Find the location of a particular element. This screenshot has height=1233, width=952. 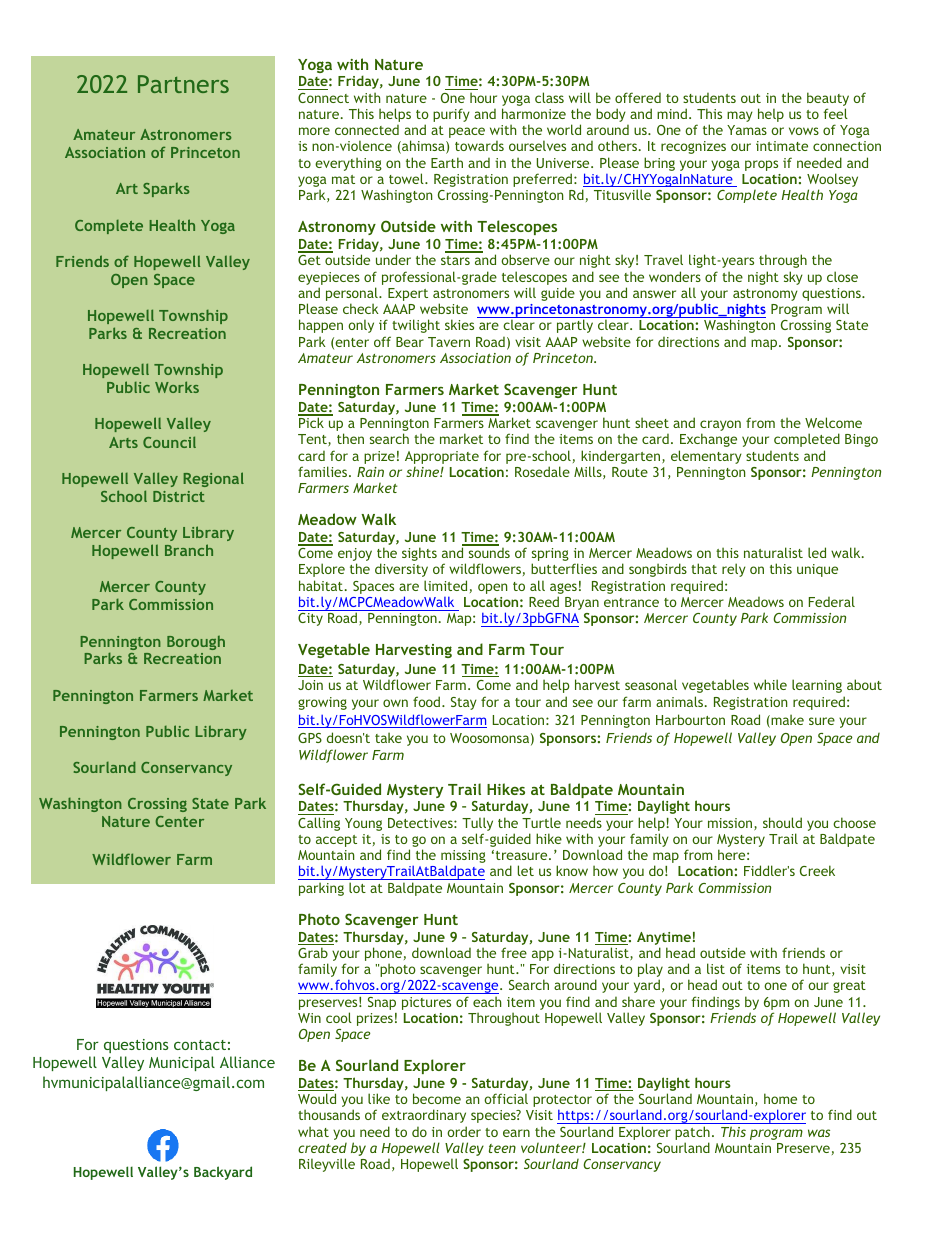

Borough is located at coordinates (196, 643).
